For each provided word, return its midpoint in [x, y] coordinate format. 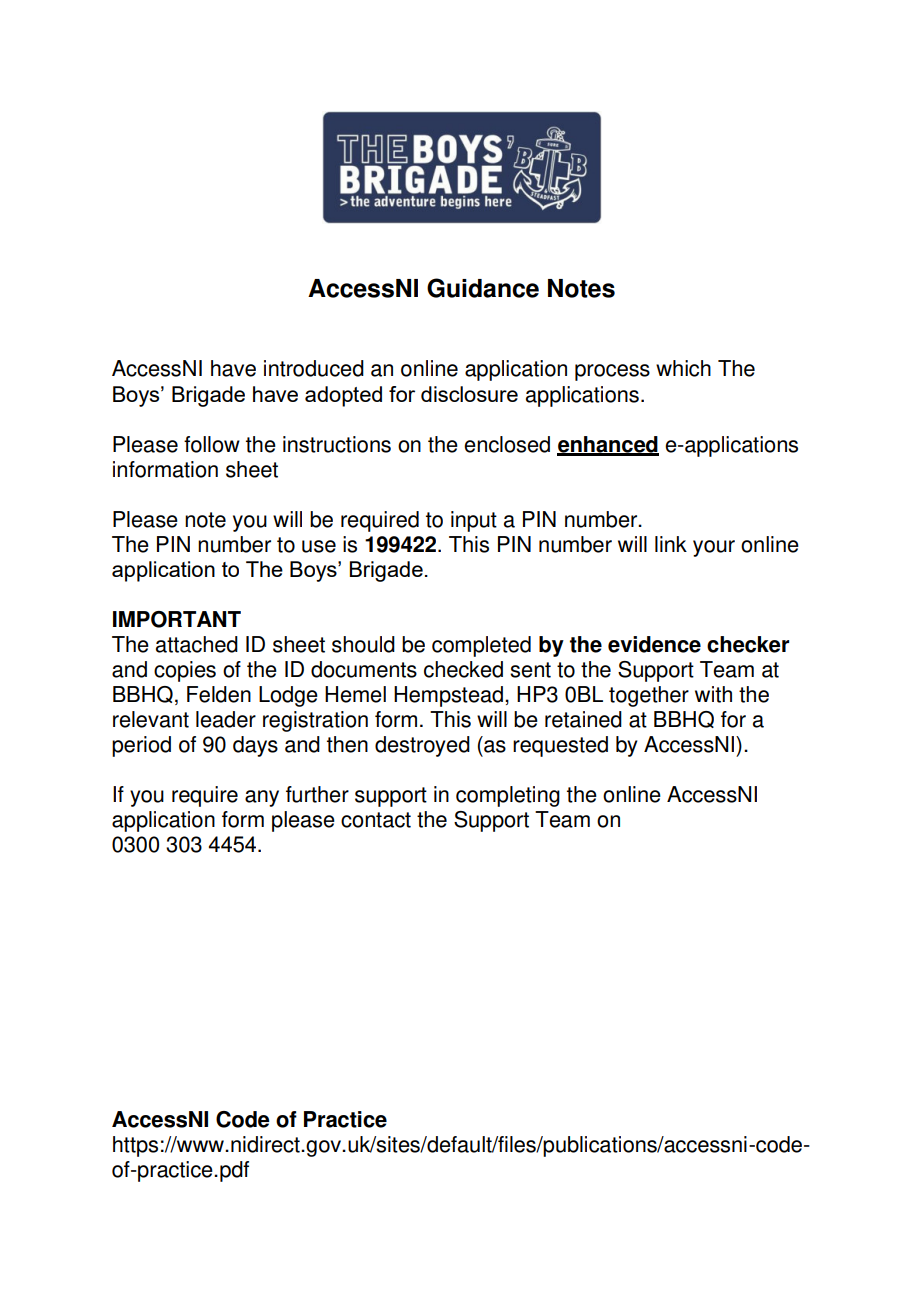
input [474, 521]
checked [463, 669]
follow [212, 444]
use [319, 546]
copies [185, 671]
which [683, 368]
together [649, 696]
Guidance [483, 288]
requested [560, 746]
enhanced [608, 445]
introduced [314, 368]
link [671, 544]
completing [508, 796]
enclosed [507, 444]
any [262, 798]
